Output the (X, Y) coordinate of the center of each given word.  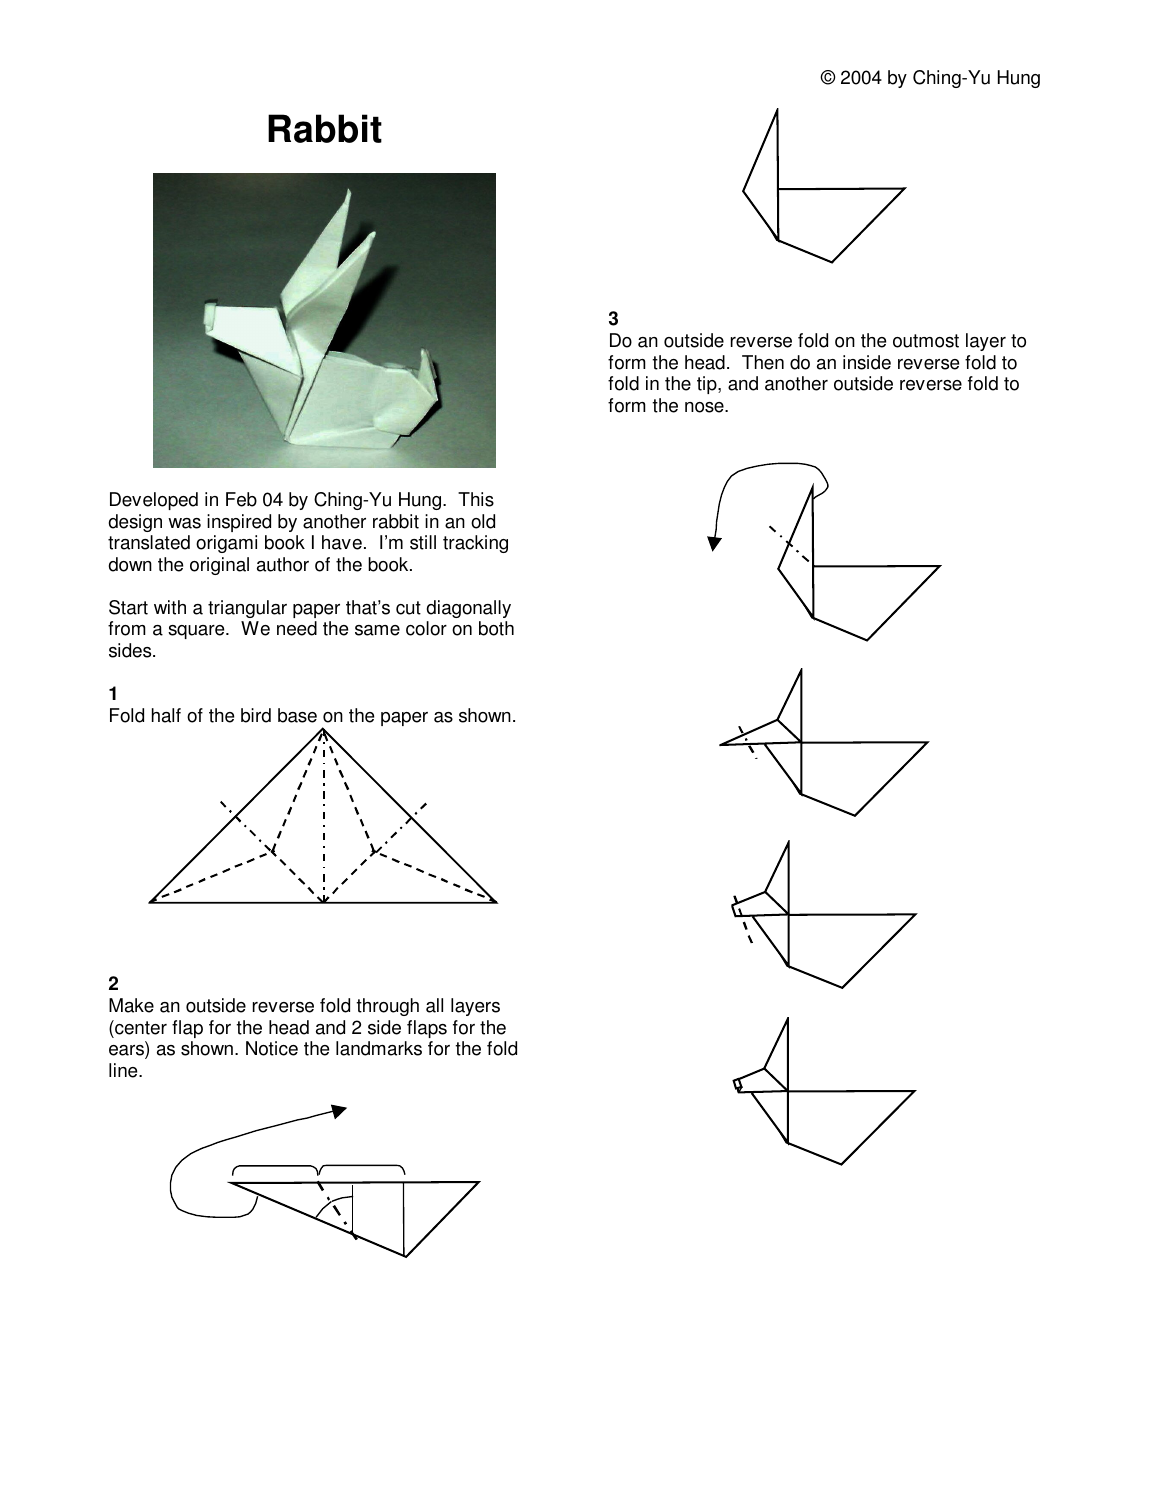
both (496, 628)
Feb (241, 499)
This (476, 499)
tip (708, 385)
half (166, 715)
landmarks (379, 1048)
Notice (272, 1048)
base (297, 715)
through (387, 1007)
